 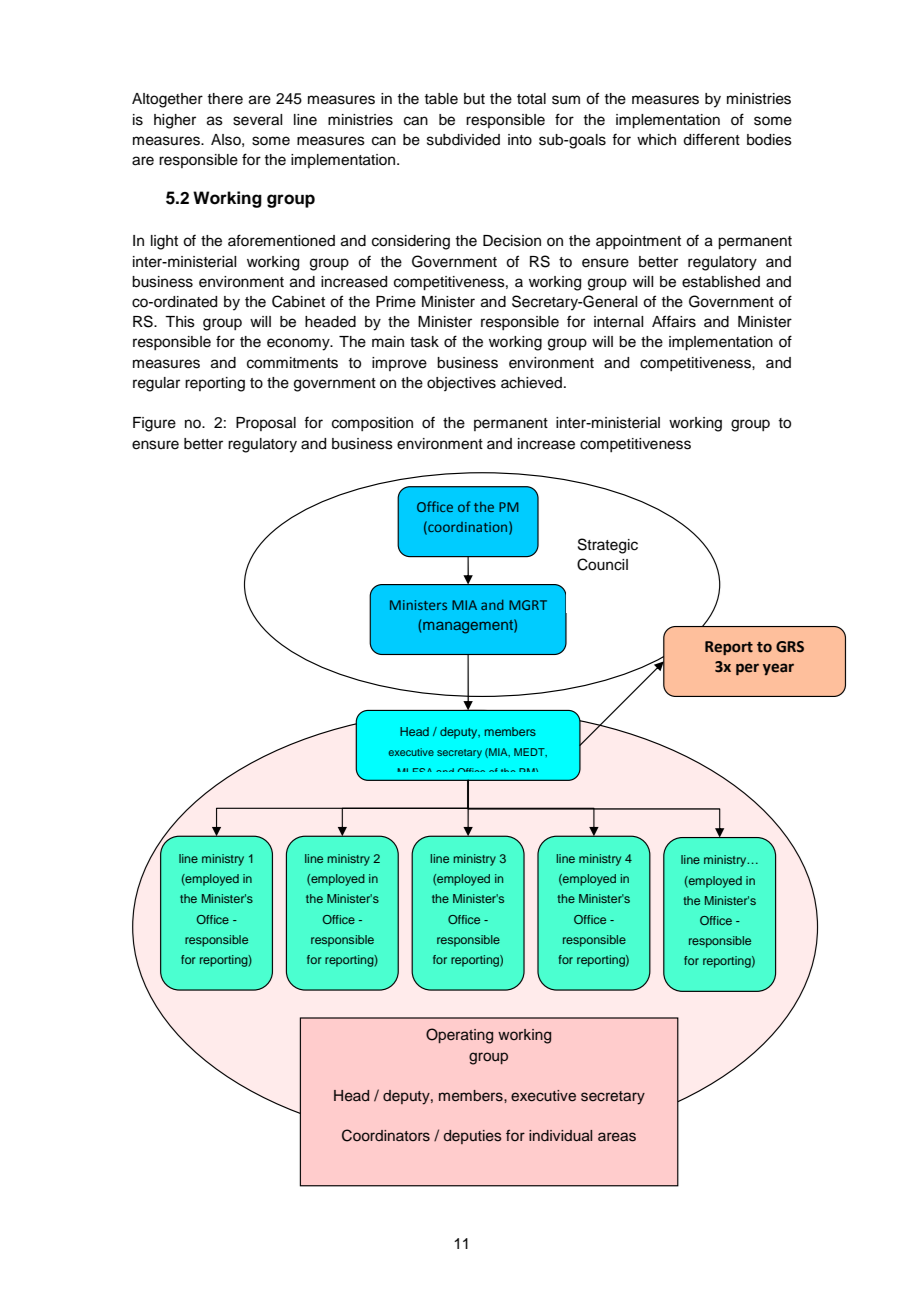 What do you see at coordinates (711, 139) in the image?
I see `different` at bounding box center [711, 139].
